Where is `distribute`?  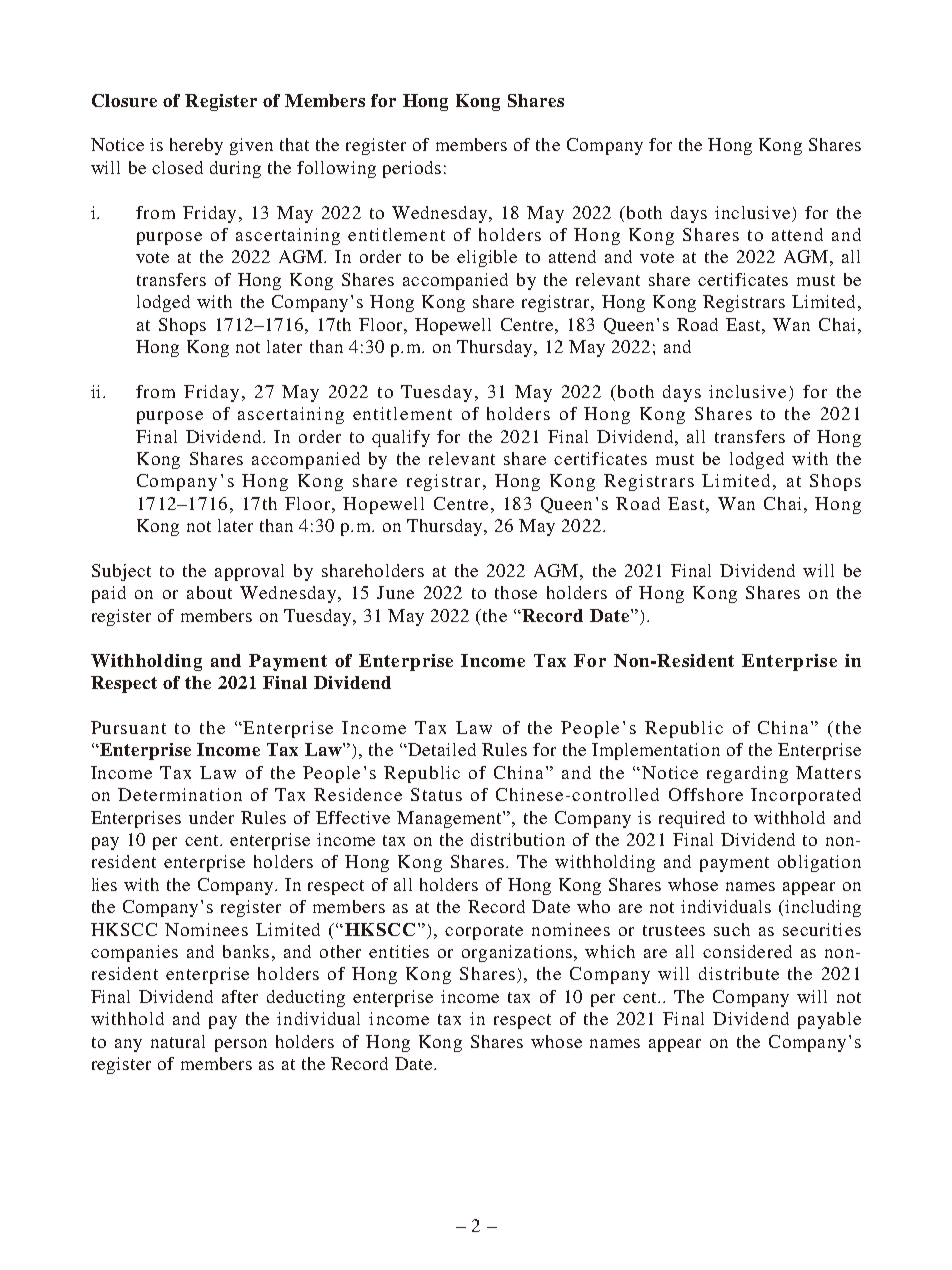 distribute is located at coordinates (739, 973).
